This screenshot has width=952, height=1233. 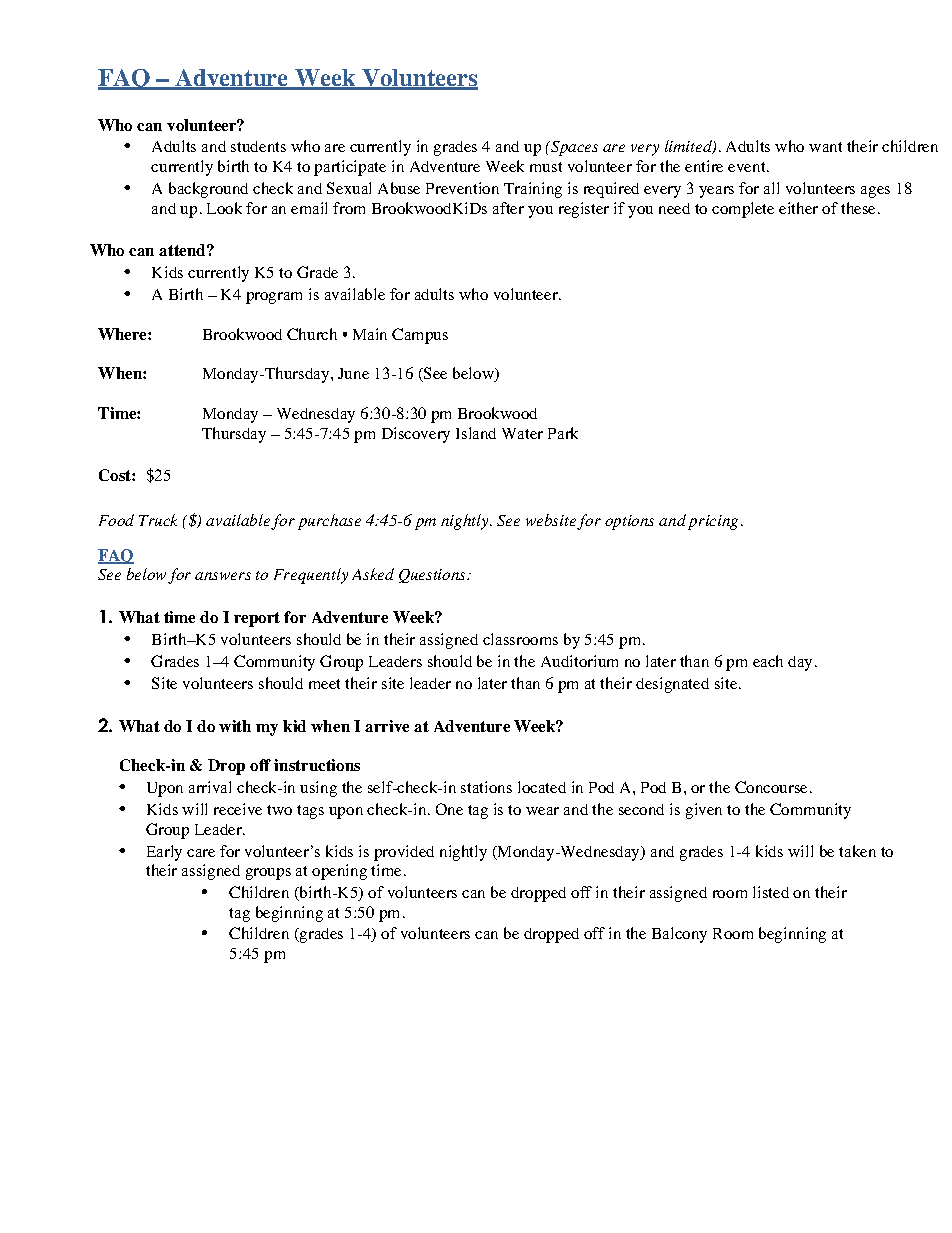 What do you see at coordinates (201, 853) in the screenshot?
I see `care` at bounding box center [201, 853].
